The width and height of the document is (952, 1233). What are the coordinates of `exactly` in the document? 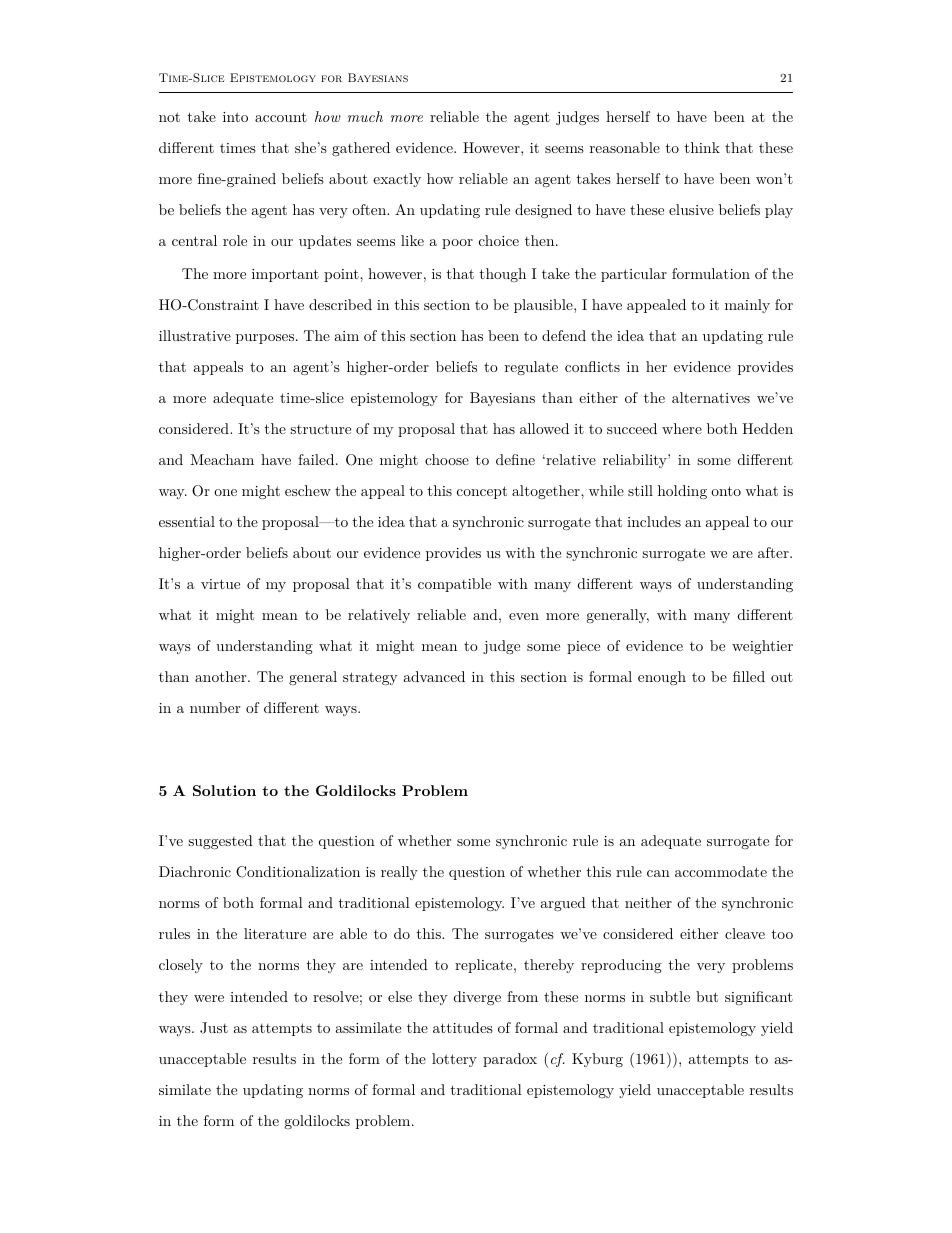 It's located at (397, 180).
